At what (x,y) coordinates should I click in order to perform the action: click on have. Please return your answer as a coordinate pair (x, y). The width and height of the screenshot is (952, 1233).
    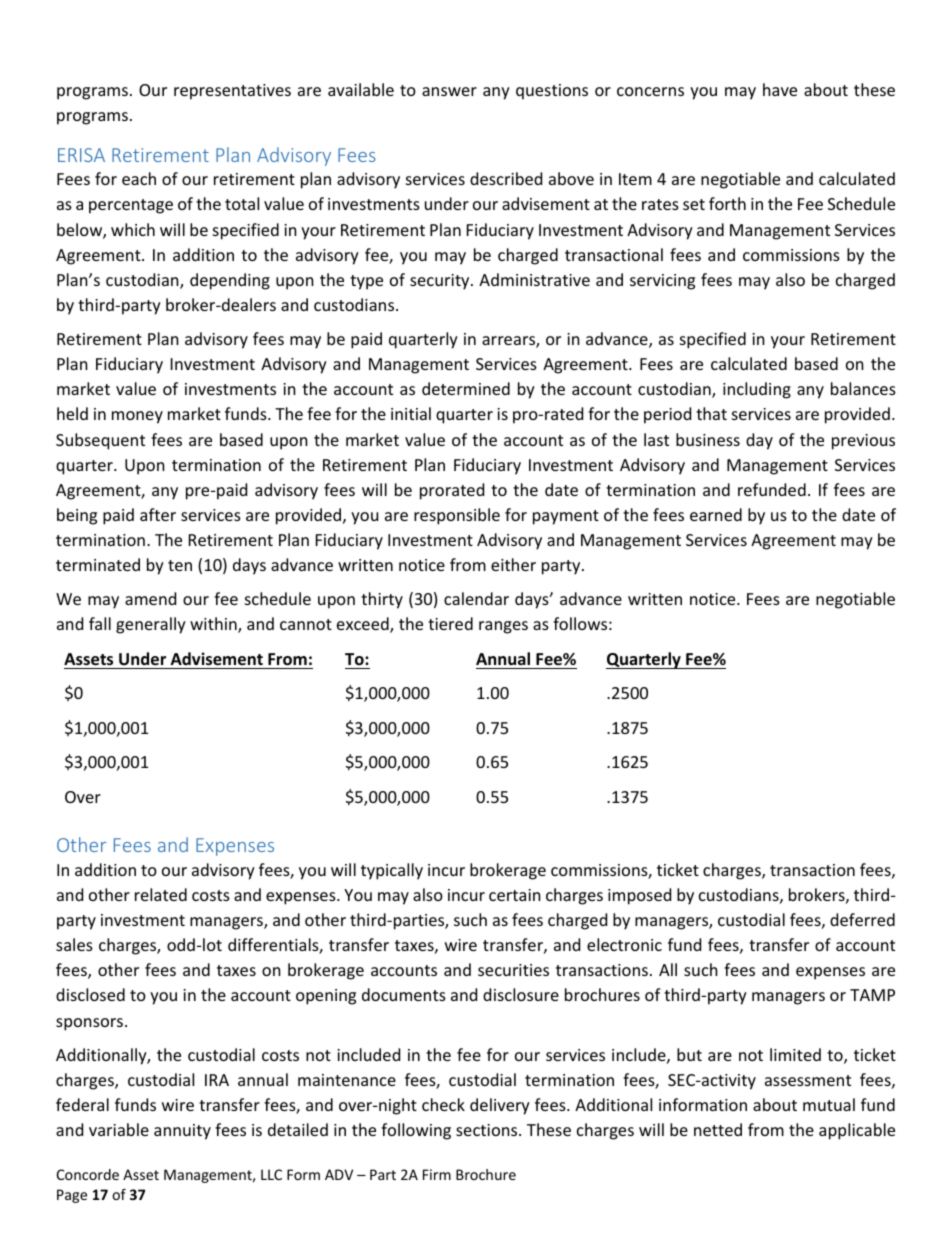
    Looking at the image, I should click on (780, 89).
